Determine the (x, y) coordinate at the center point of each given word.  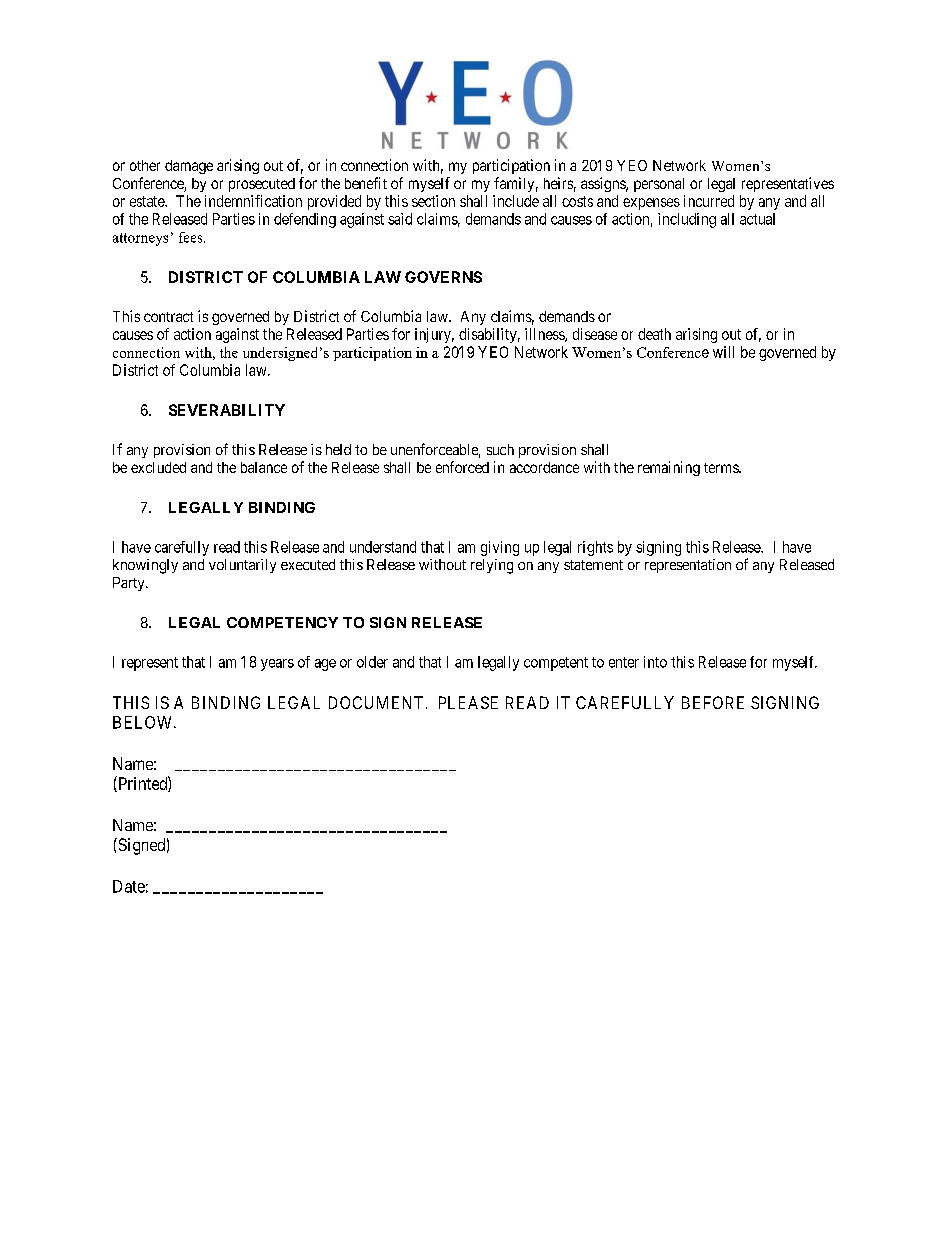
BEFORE (713, 702)
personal (659, 185)
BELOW (144, 722)
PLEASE (468, 702)
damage (189, 167)
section (433, 201)
